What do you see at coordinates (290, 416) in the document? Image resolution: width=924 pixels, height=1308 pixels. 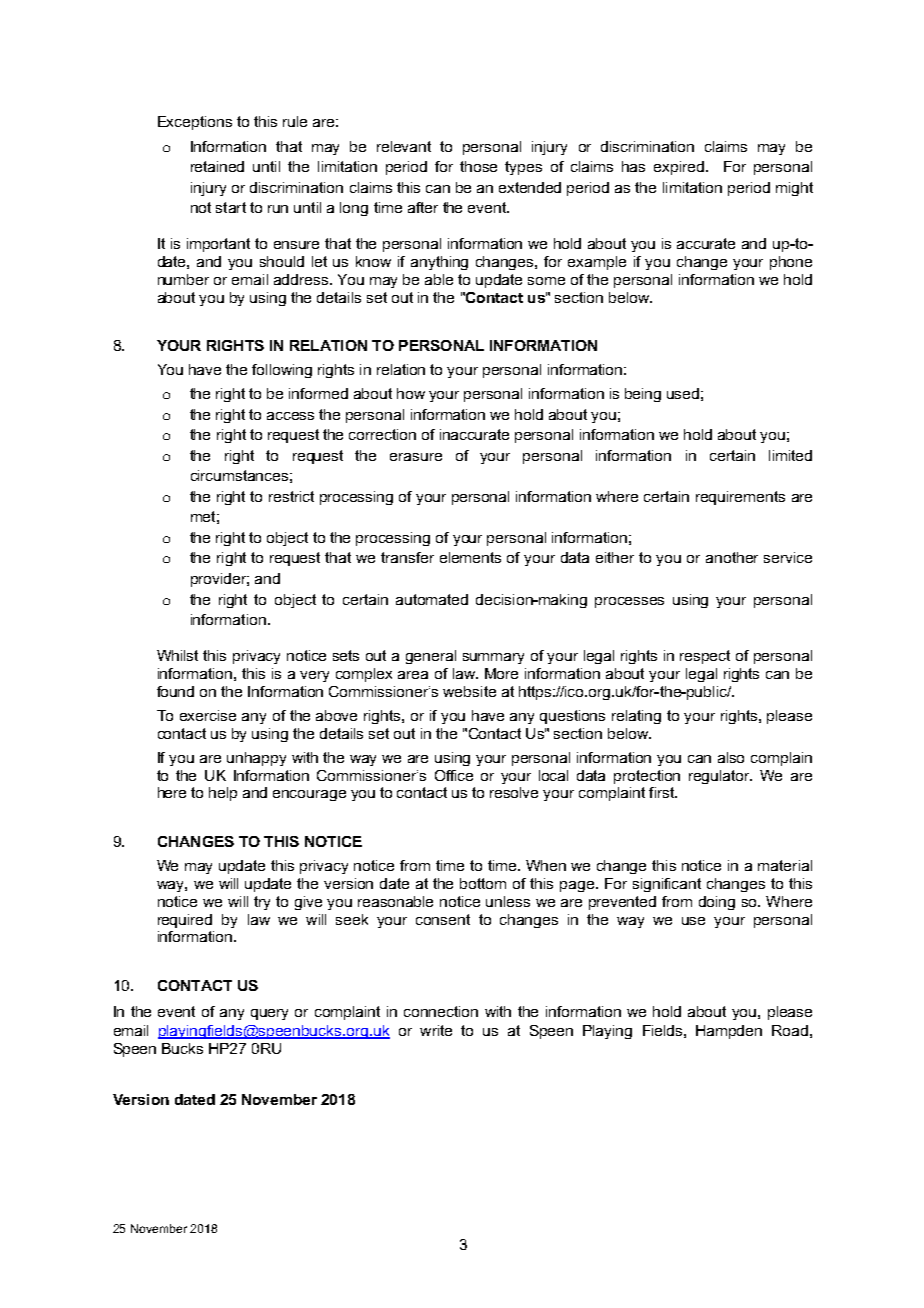 I see `access` at bounding box center [290, 416].
